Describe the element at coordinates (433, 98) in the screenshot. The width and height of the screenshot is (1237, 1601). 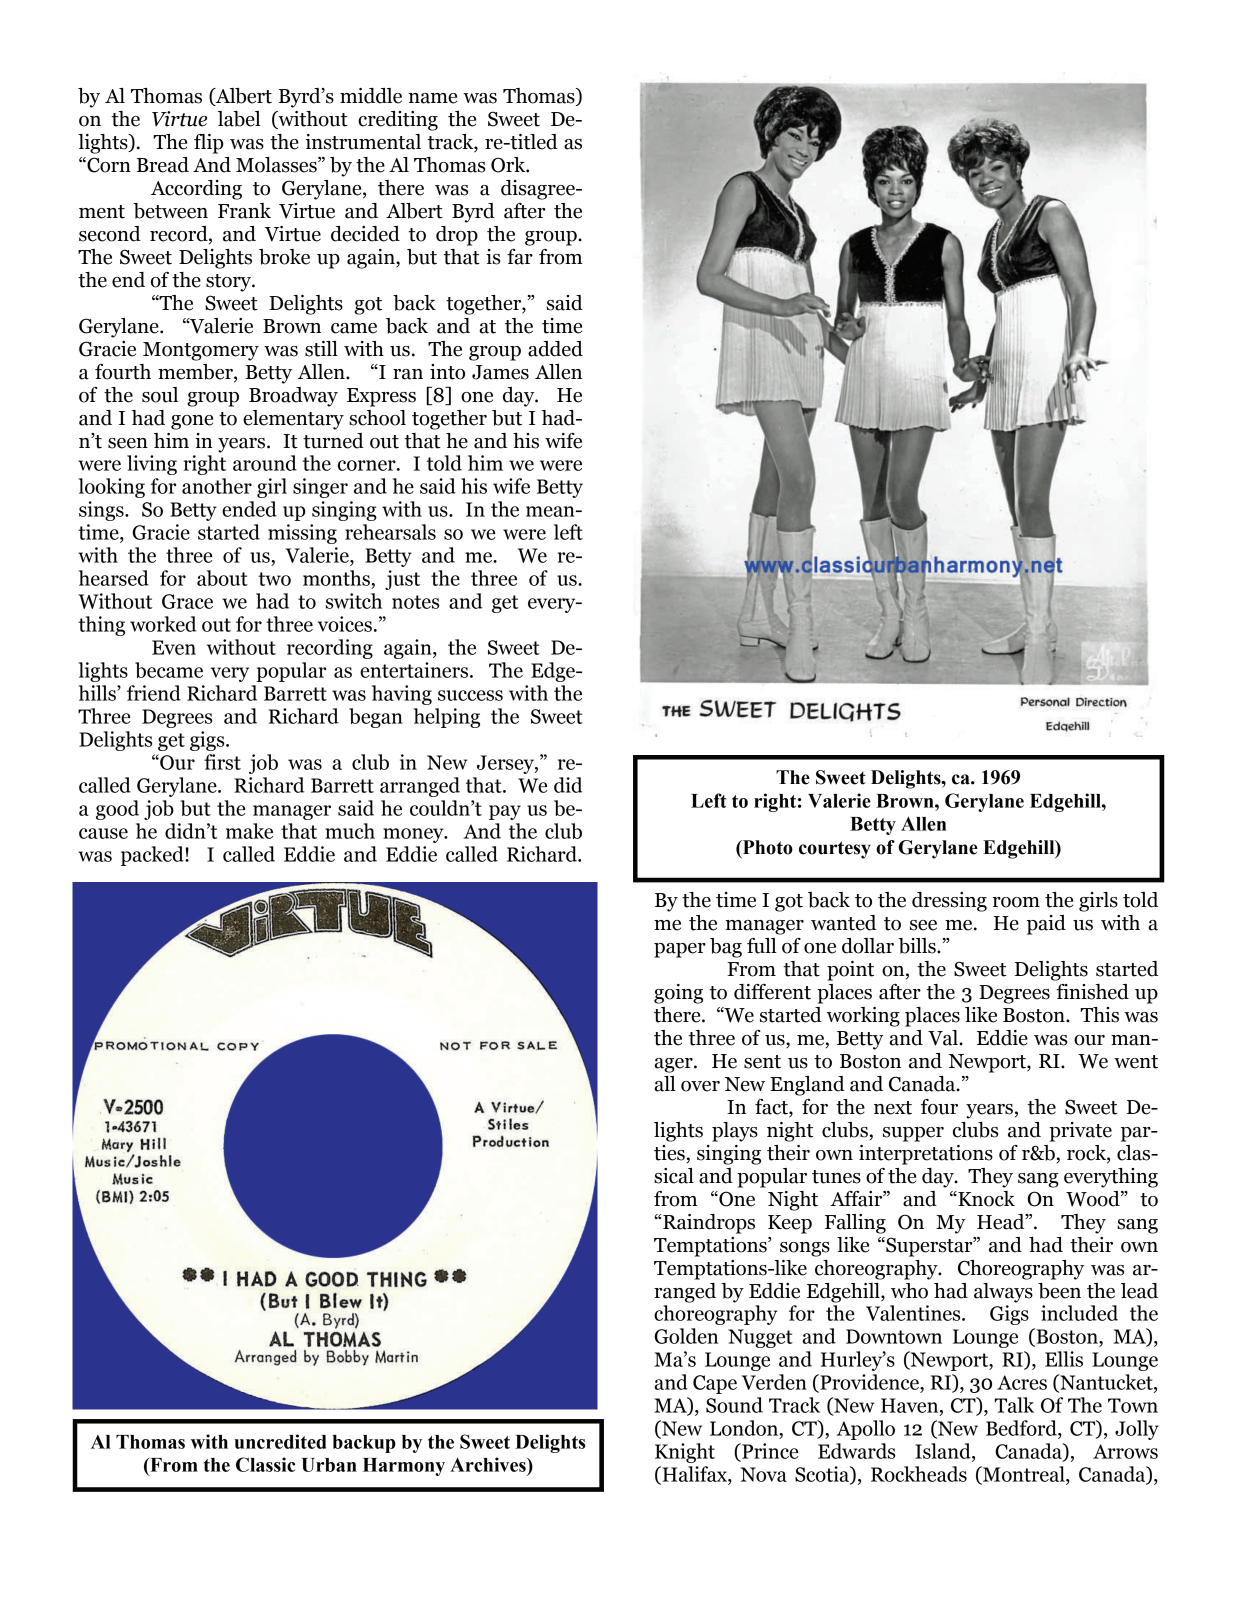
I see `name` at that location.
